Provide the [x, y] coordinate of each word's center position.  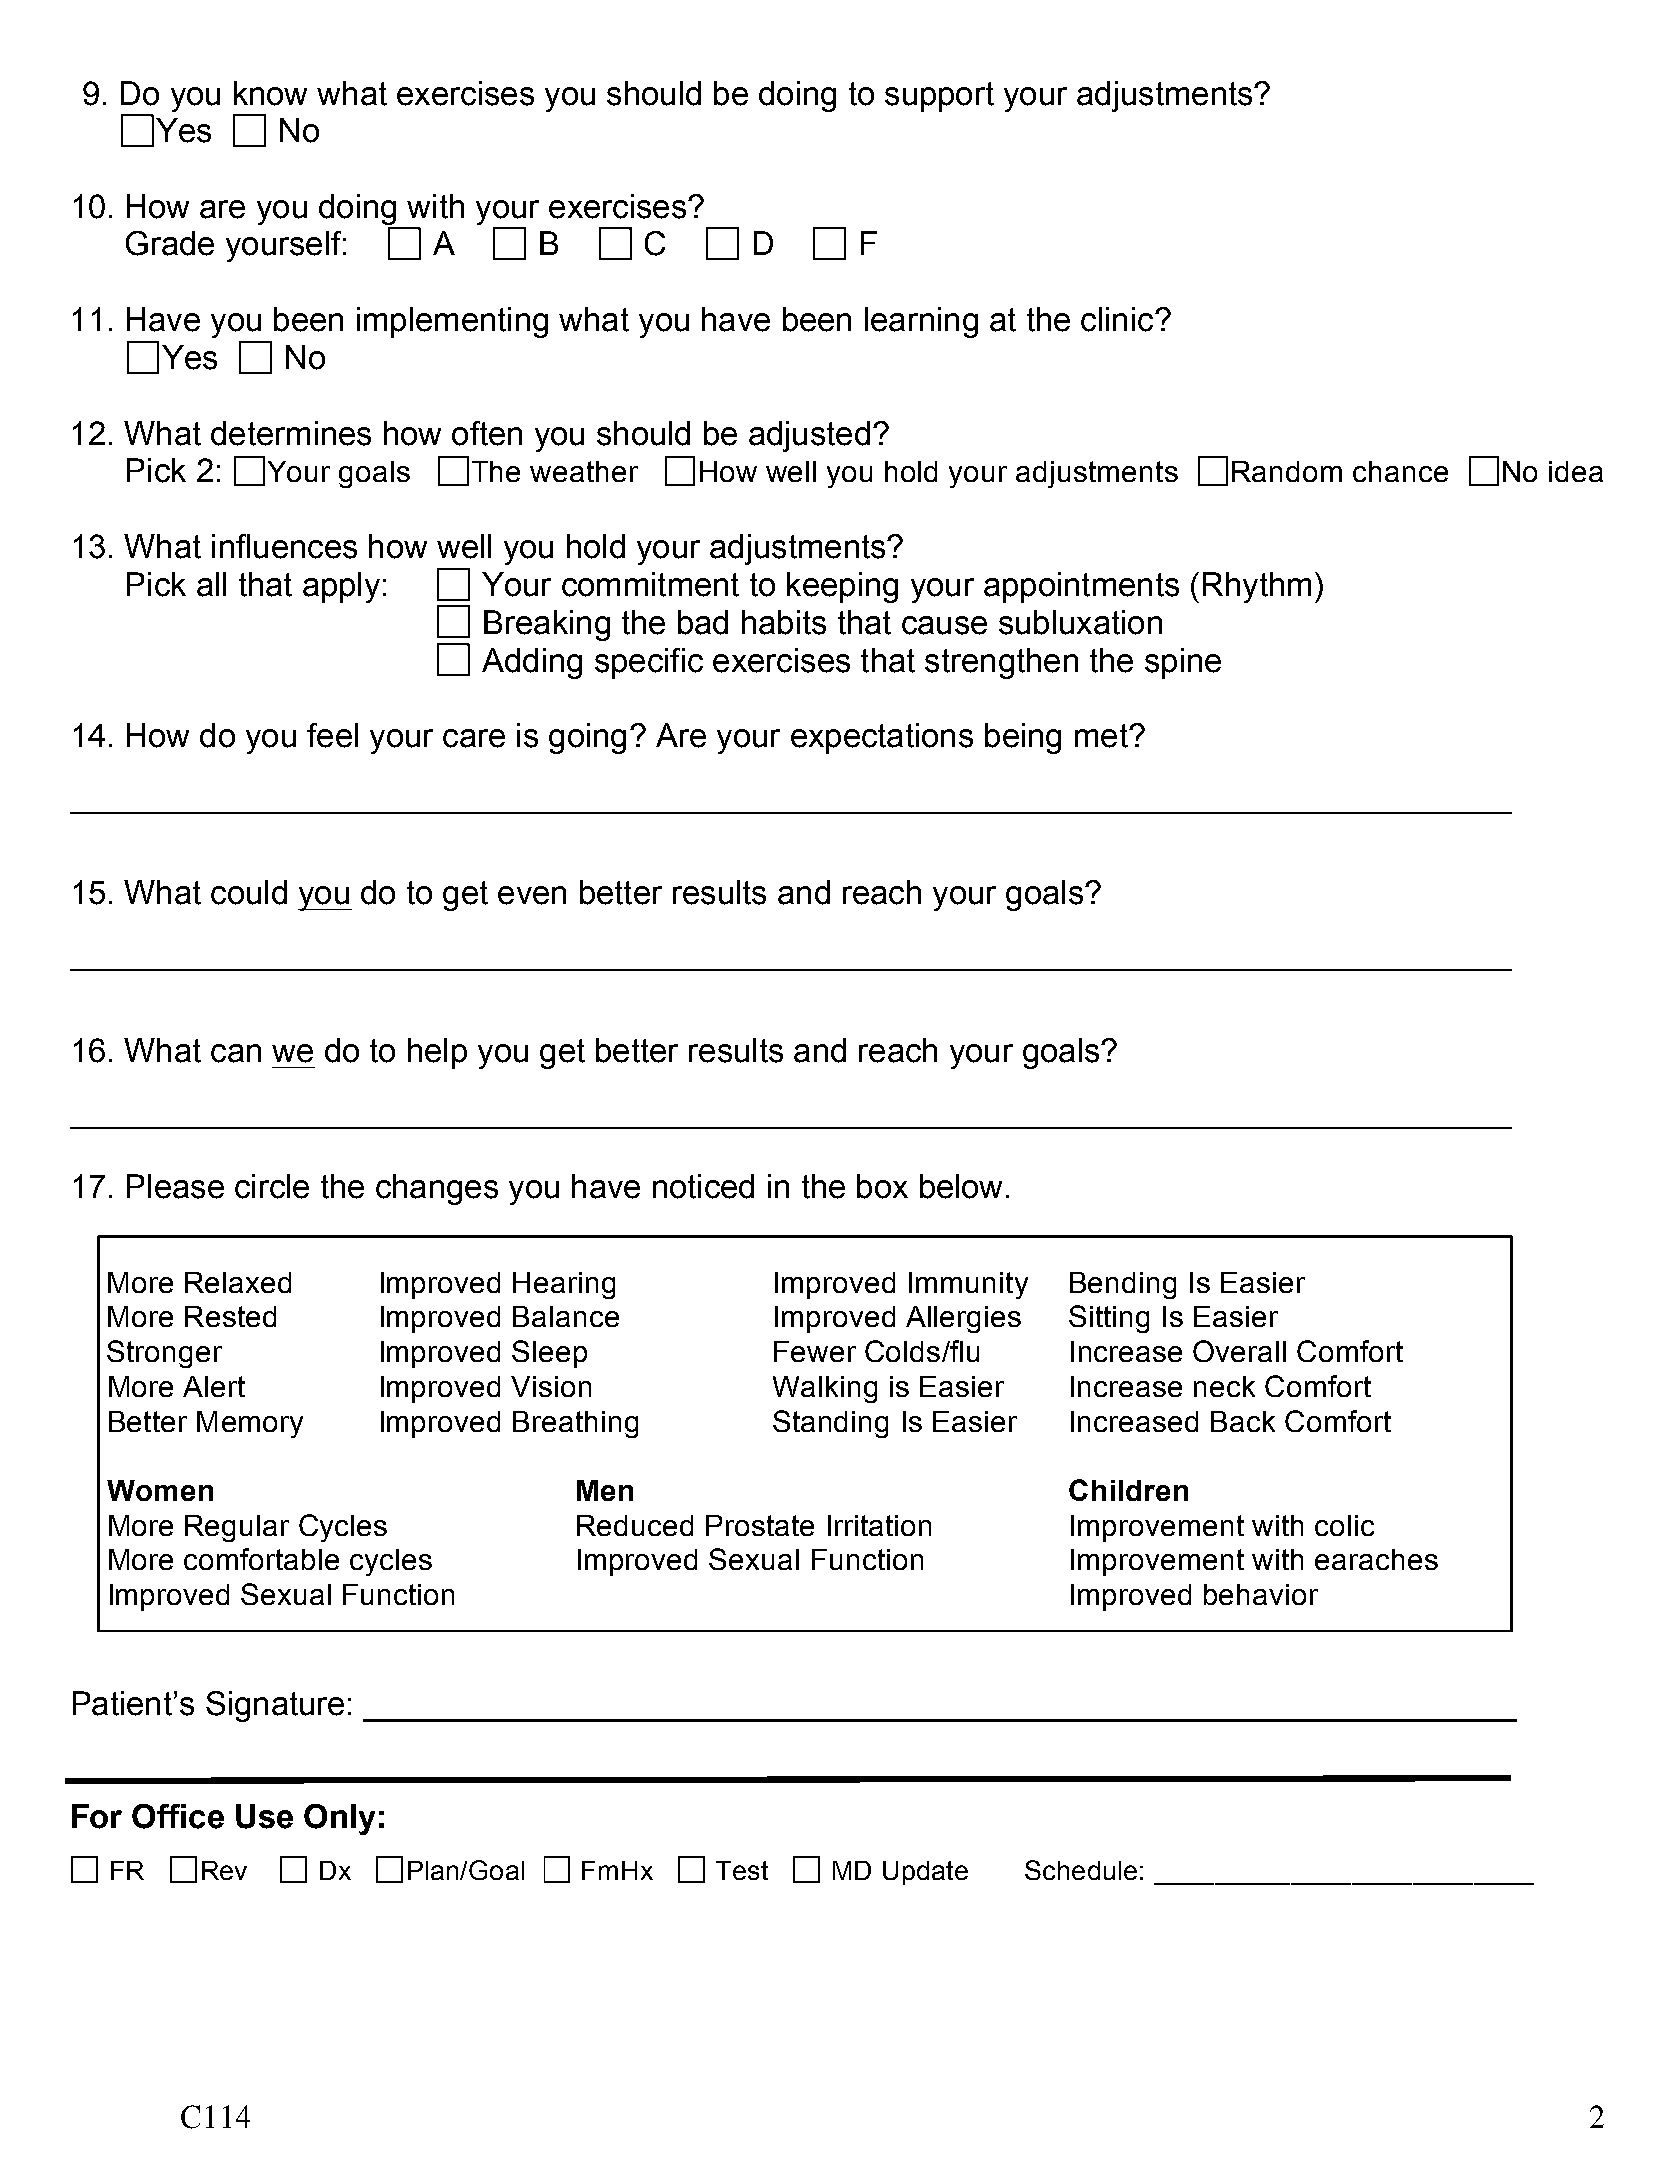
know [270, 93]
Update [925, 1873]
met [1102, 736]
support [939, 97]
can [236, 1053]
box [882, 1186]
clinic [1118, 319]
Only [339, 1819]
